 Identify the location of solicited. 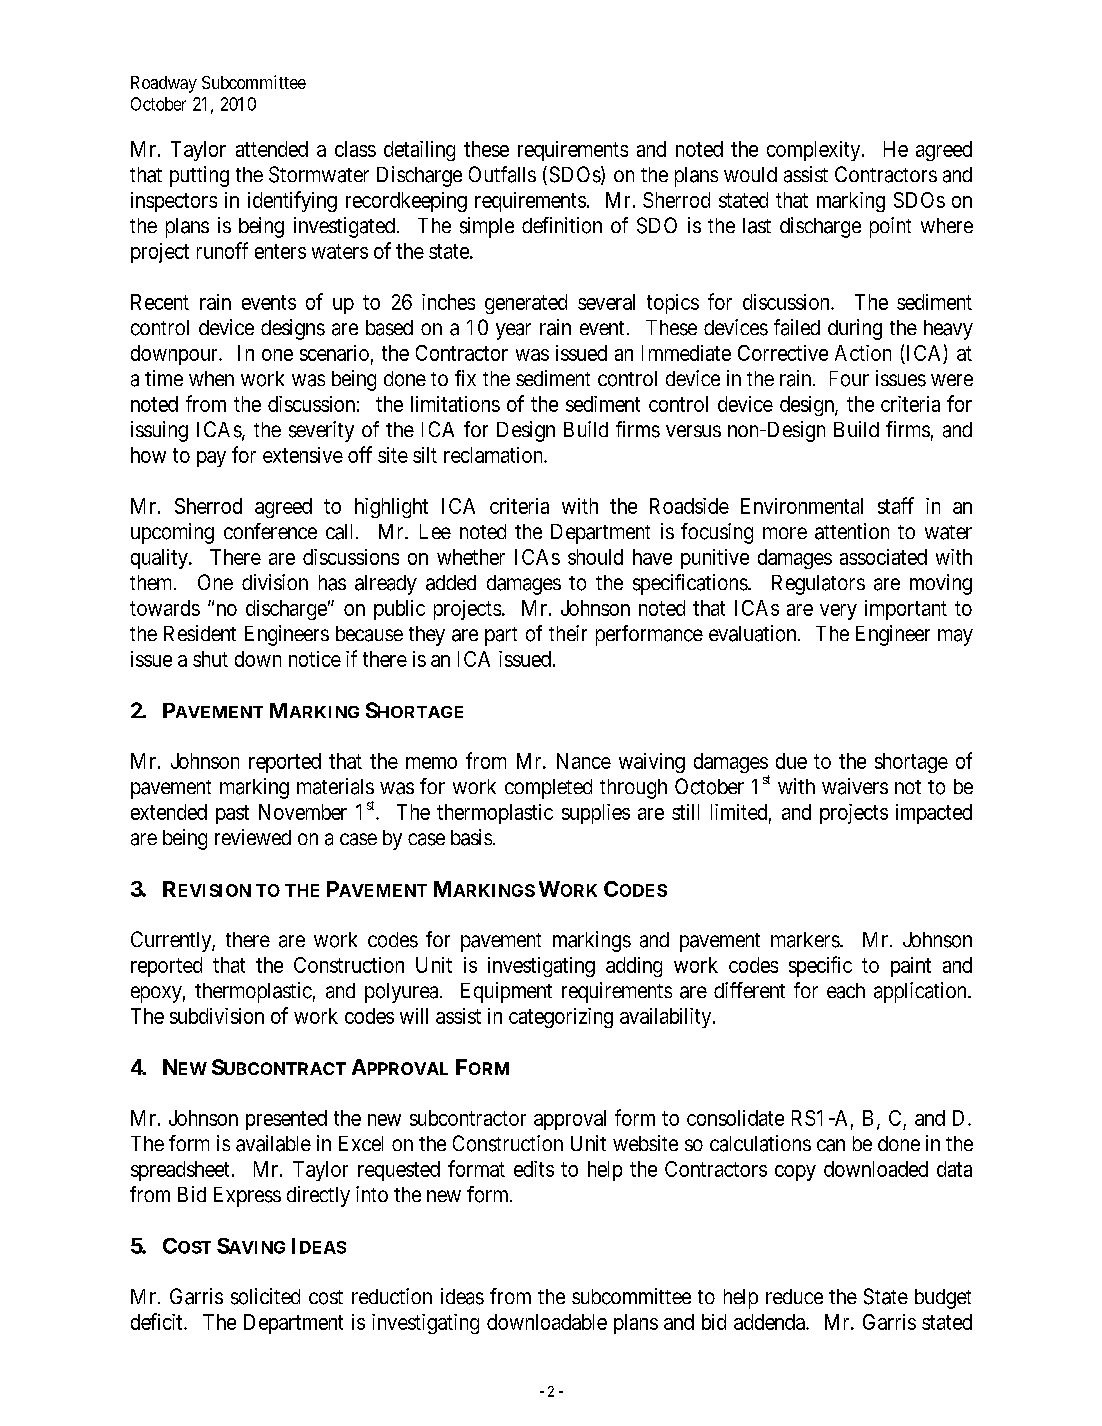
(265, 1296).
